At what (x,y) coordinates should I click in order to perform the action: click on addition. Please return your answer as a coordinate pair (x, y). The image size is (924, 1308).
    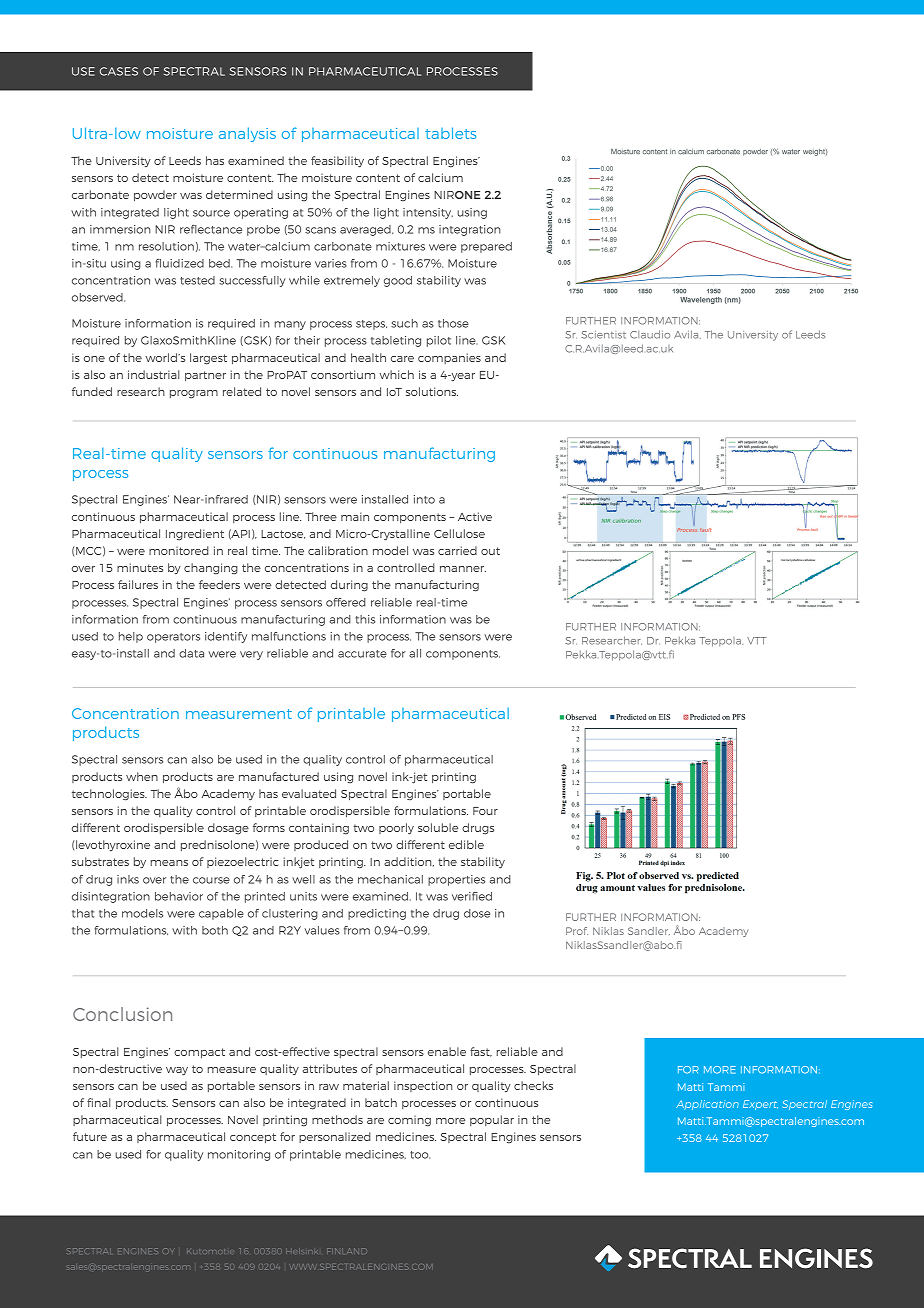
    Looking at the image, I should click on (409, 862).
